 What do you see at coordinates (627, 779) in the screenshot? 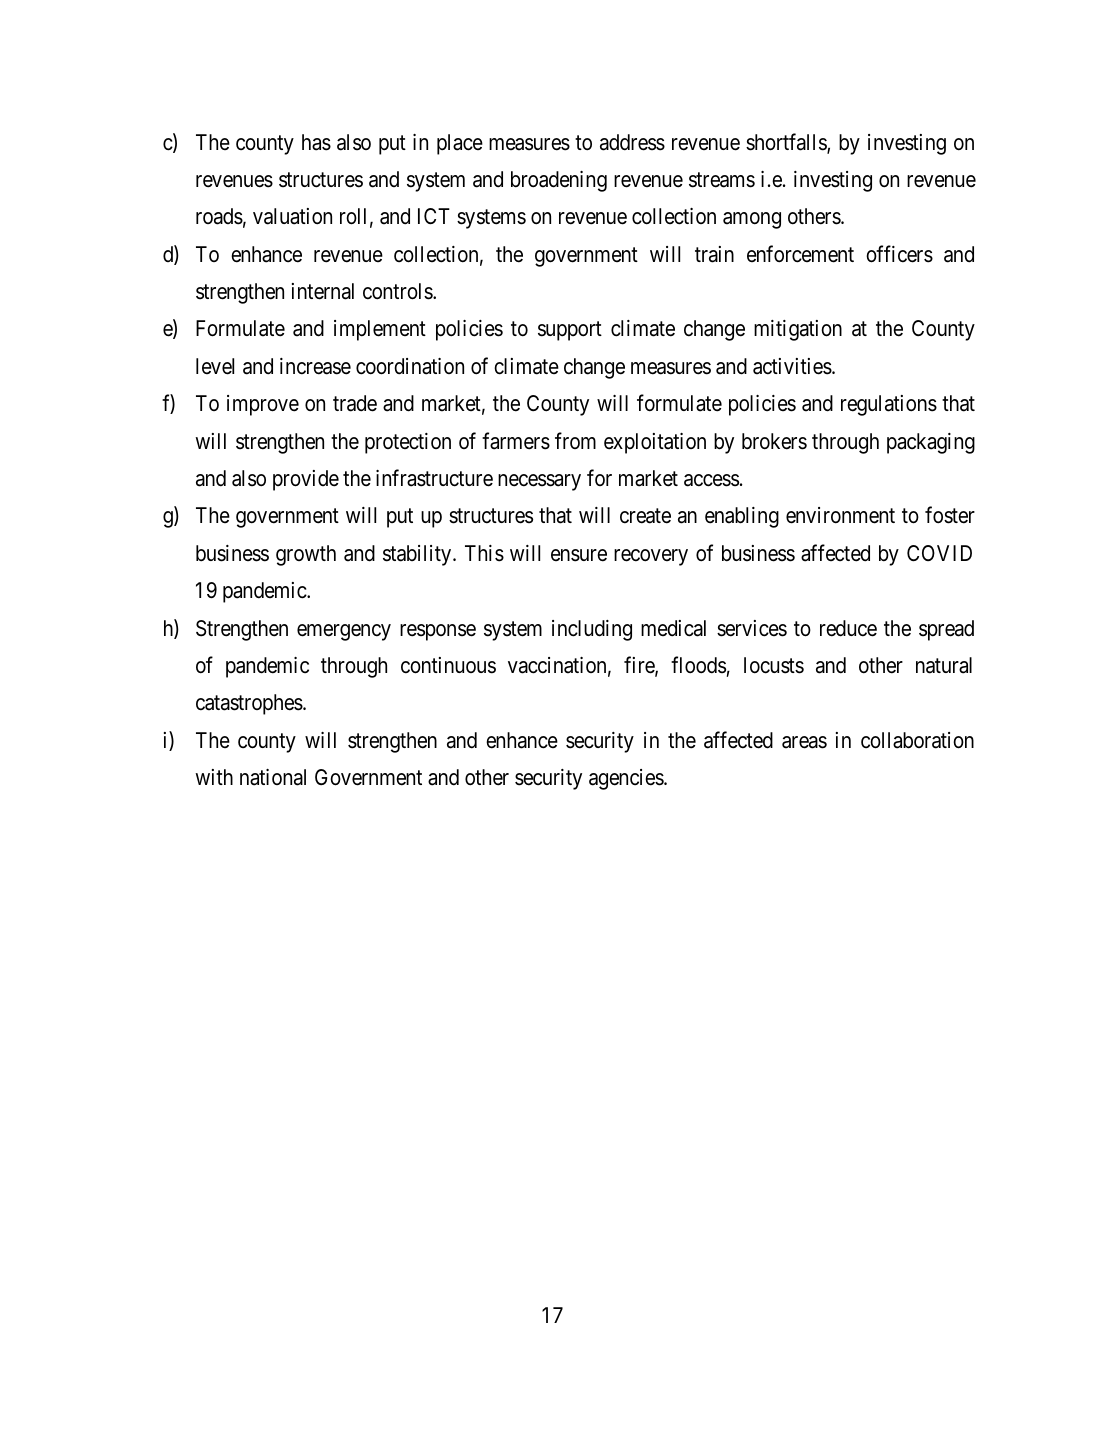
I see `agencies` at bounding box center [627, 779].
